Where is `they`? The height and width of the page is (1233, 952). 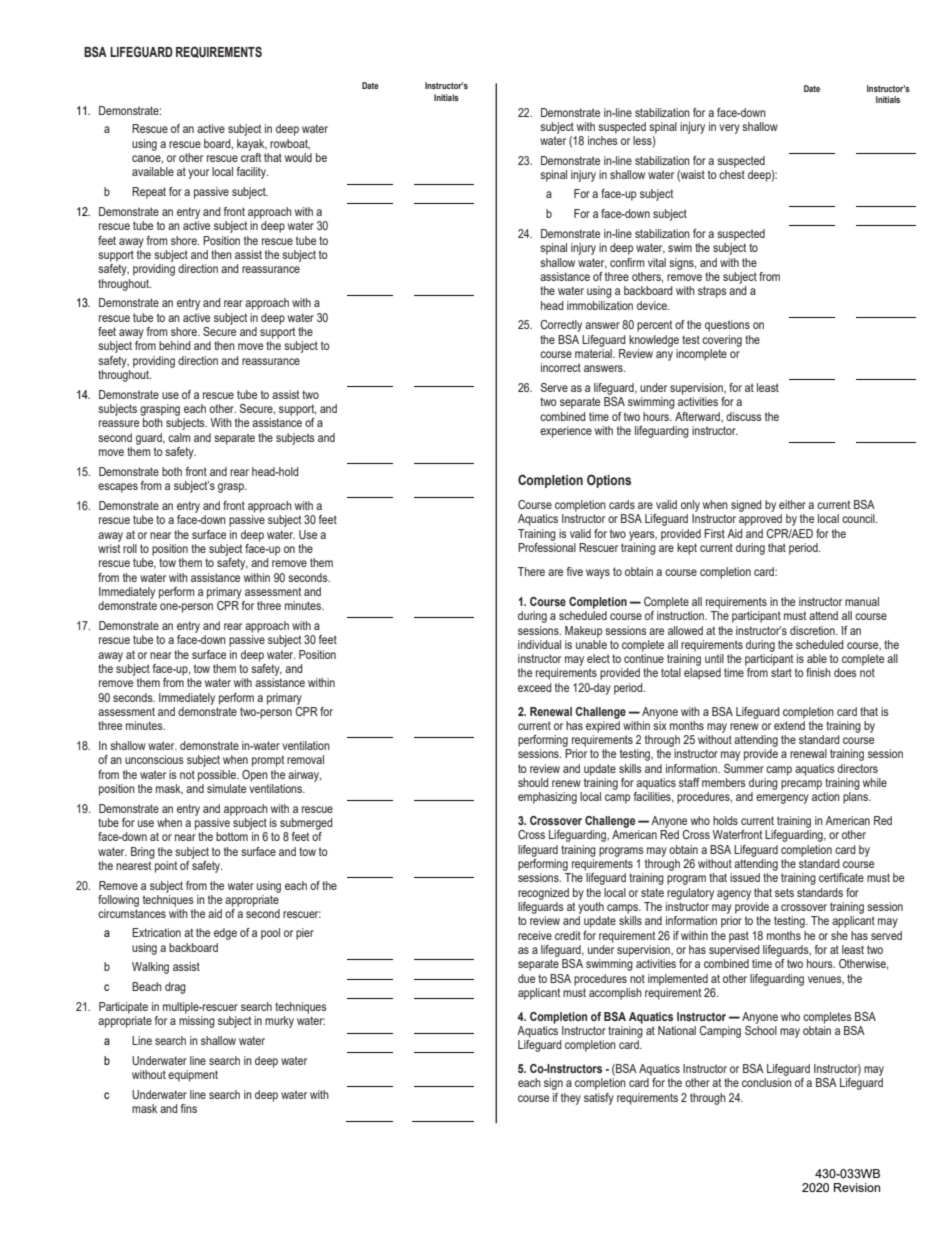
they is located at coordinates (571, 1099).
